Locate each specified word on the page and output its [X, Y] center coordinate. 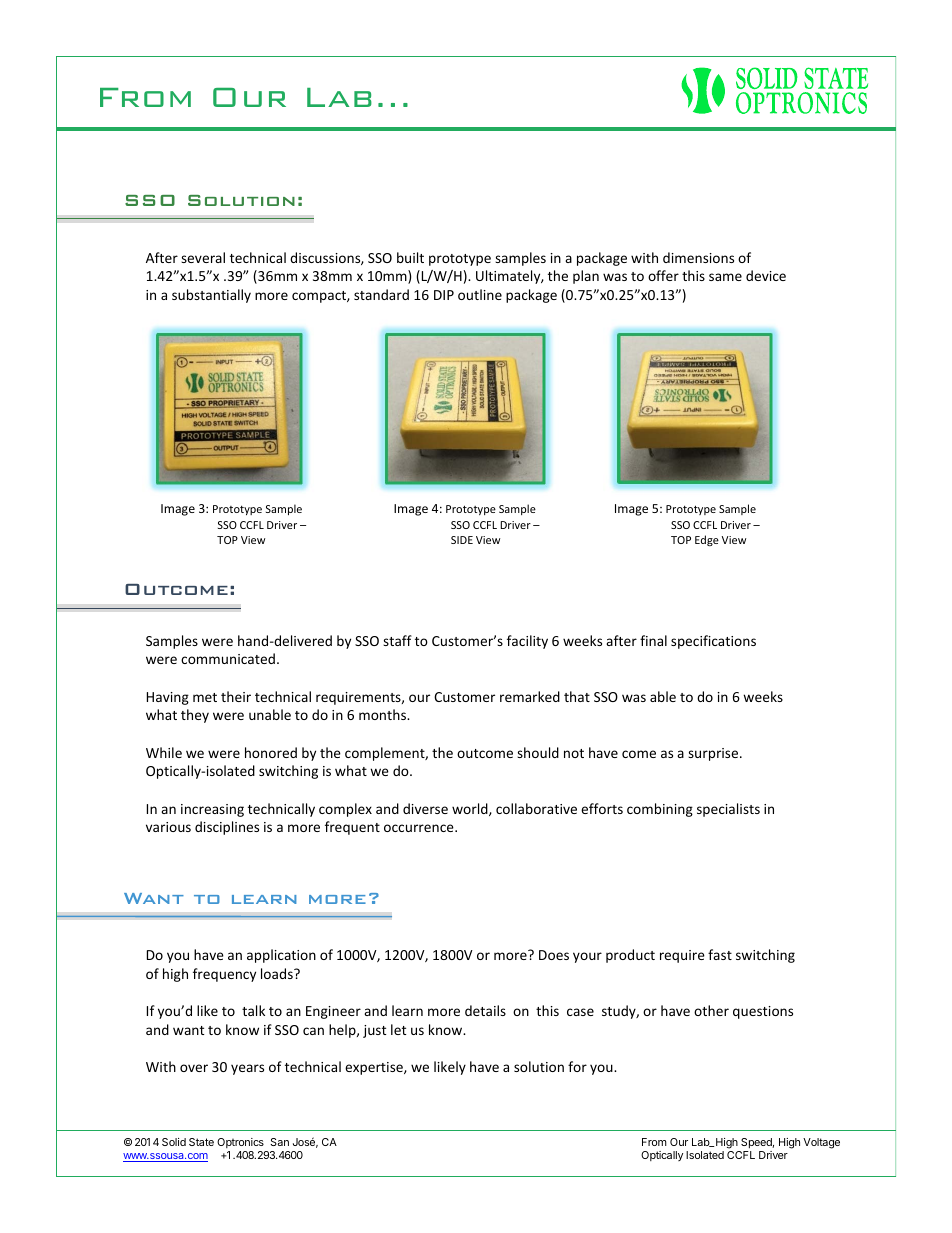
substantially [211, 296]
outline [480, 294]
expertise [375, 1068]
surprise [714, 754]
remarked [530, 696]
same [725, 277]
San [279, 1142]
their [236, 696]
